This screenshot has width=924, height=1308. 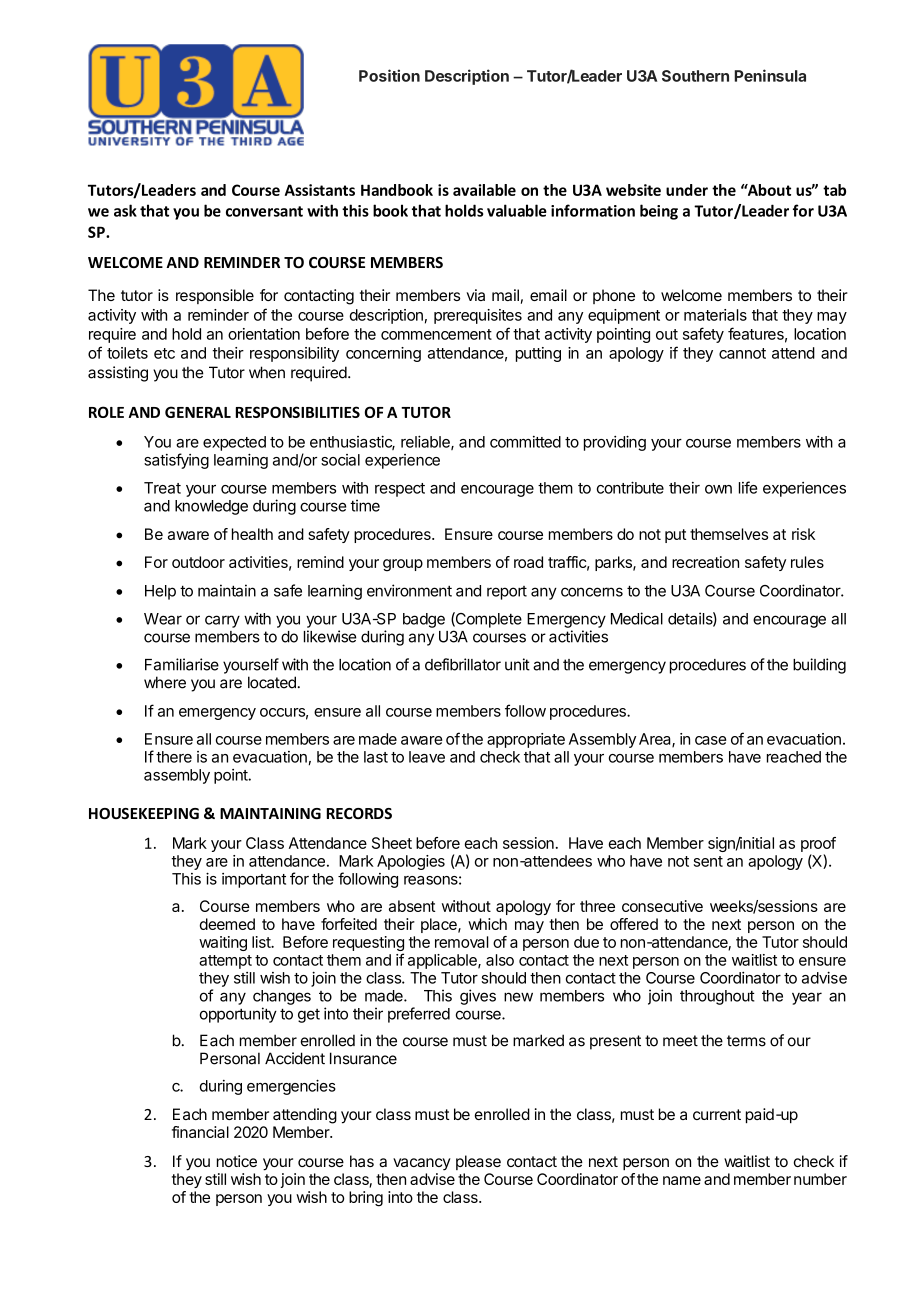 What do you see at coordinates (819, 666) in the screenshot?
I see `building` at bounding box center [819, 666].
